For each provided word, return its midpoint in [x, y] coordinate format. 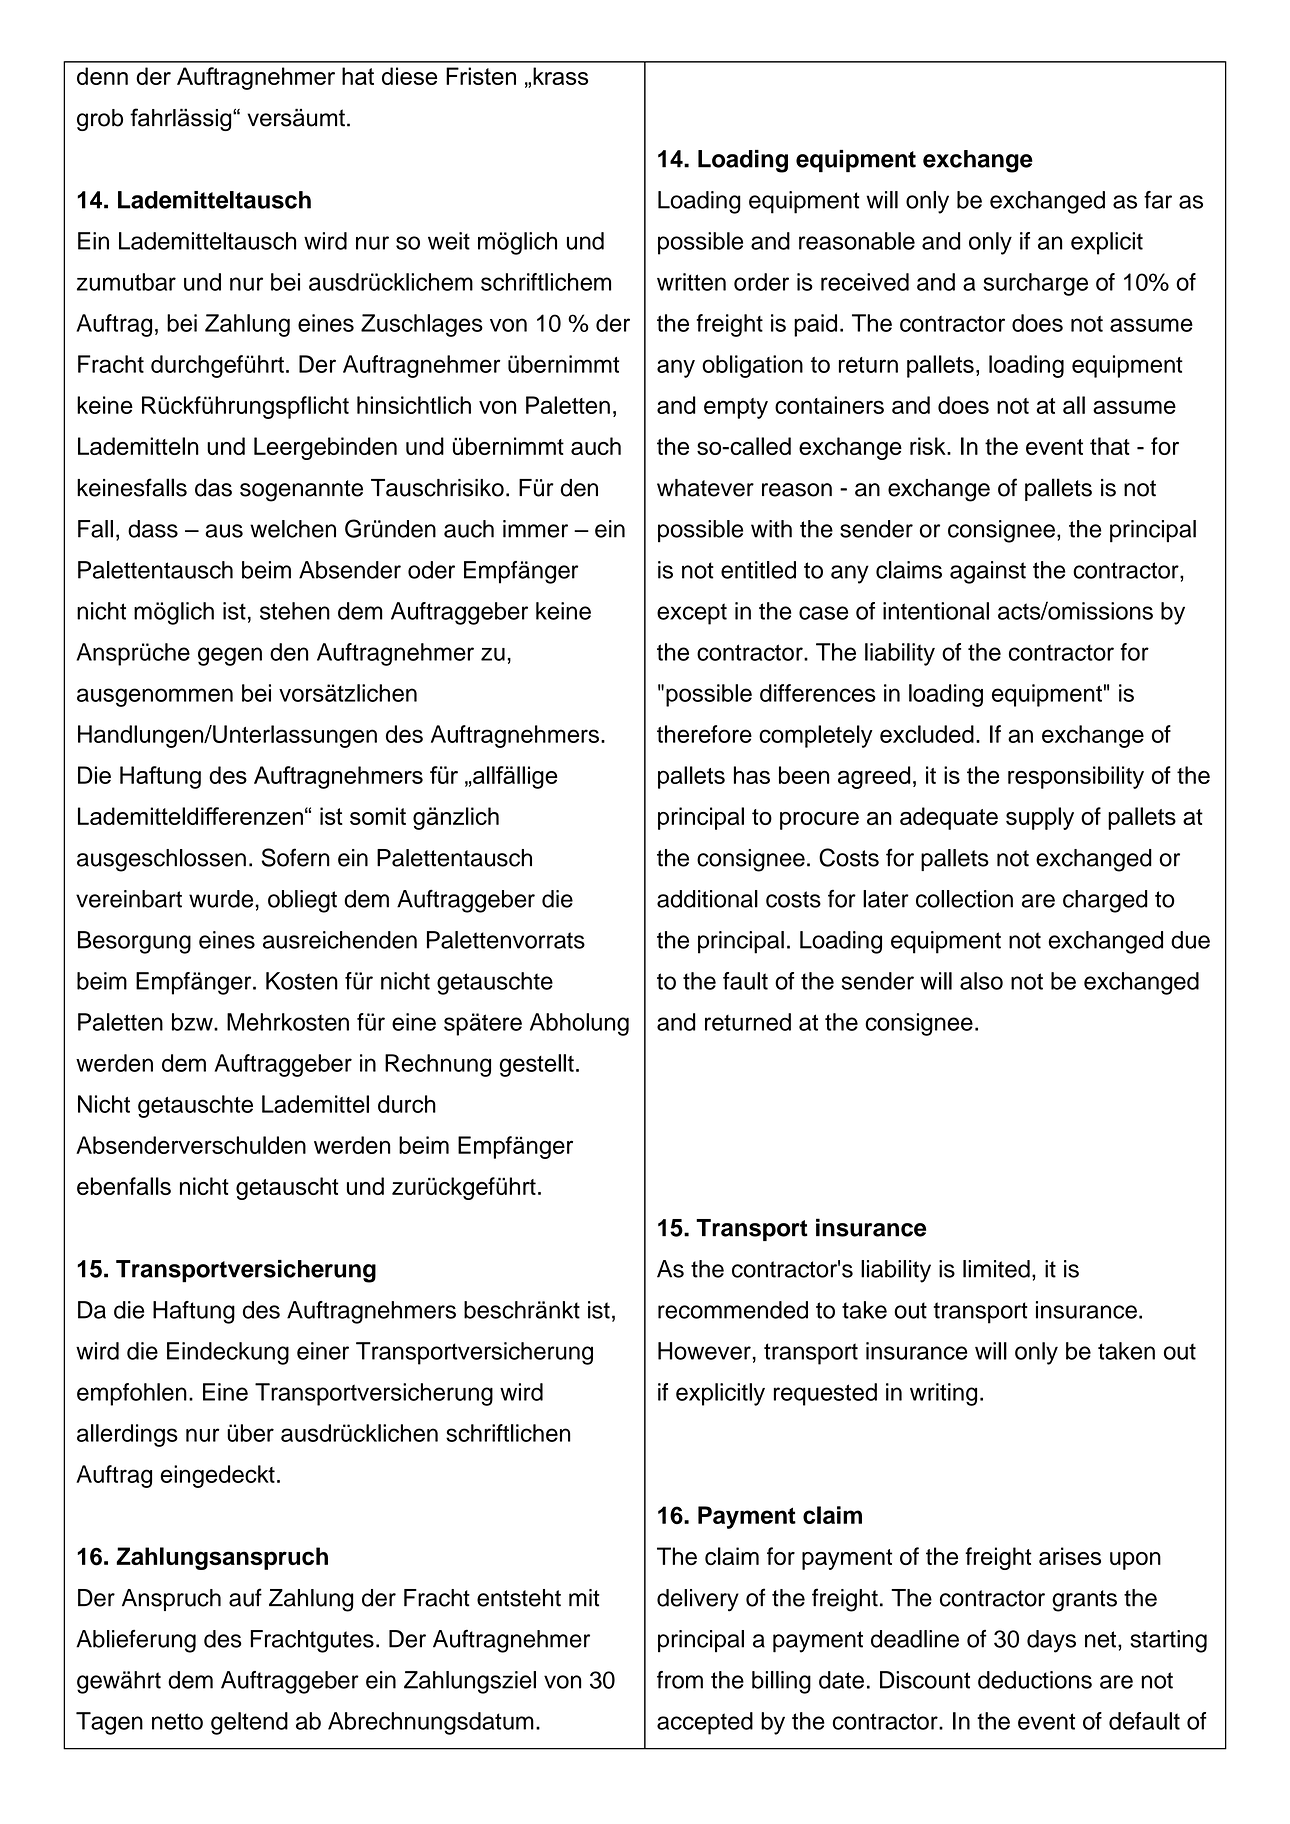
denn [102, 76]
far [1158, 200]
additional [707, 899]
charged [1105, 901]
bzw [193, 1022]
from [680, 1680]
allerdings [127, 1435]
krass [560, 76]
